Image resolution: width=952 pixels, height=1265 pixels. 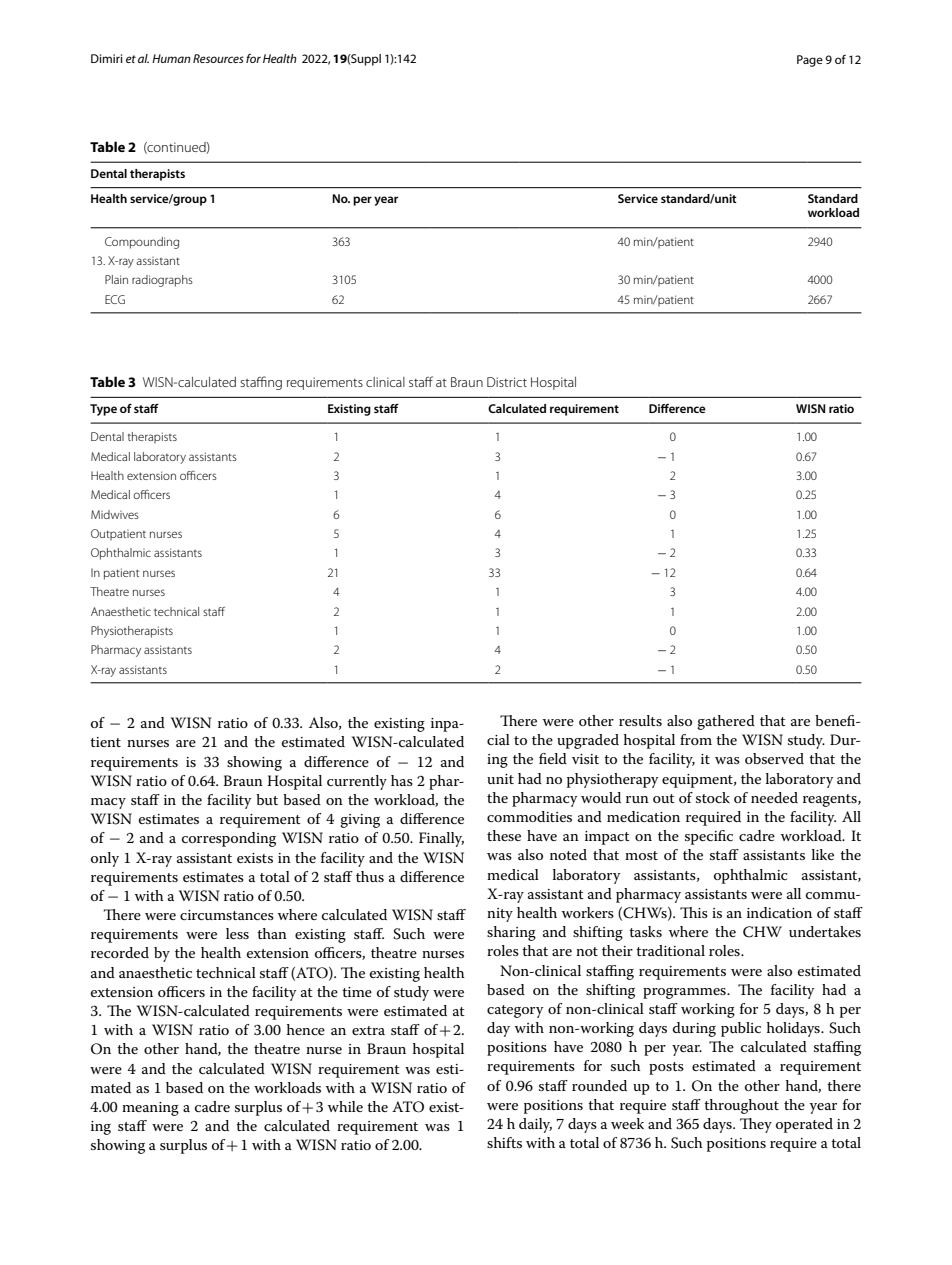 I want to click on results, so click(x=640, y=720).
